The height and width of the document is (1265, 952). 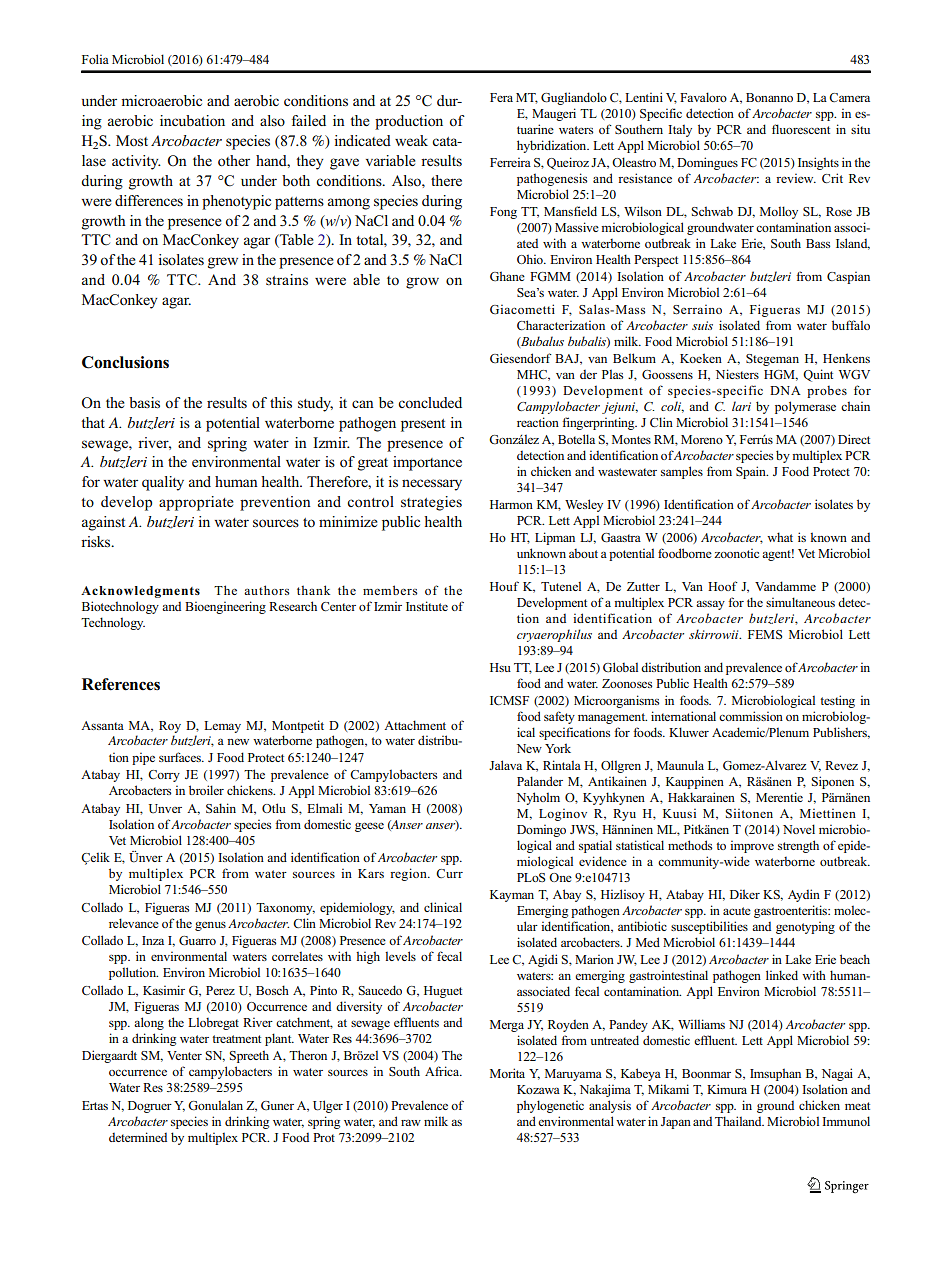 I want to click on polymerase, so click(x=805, y=407).
